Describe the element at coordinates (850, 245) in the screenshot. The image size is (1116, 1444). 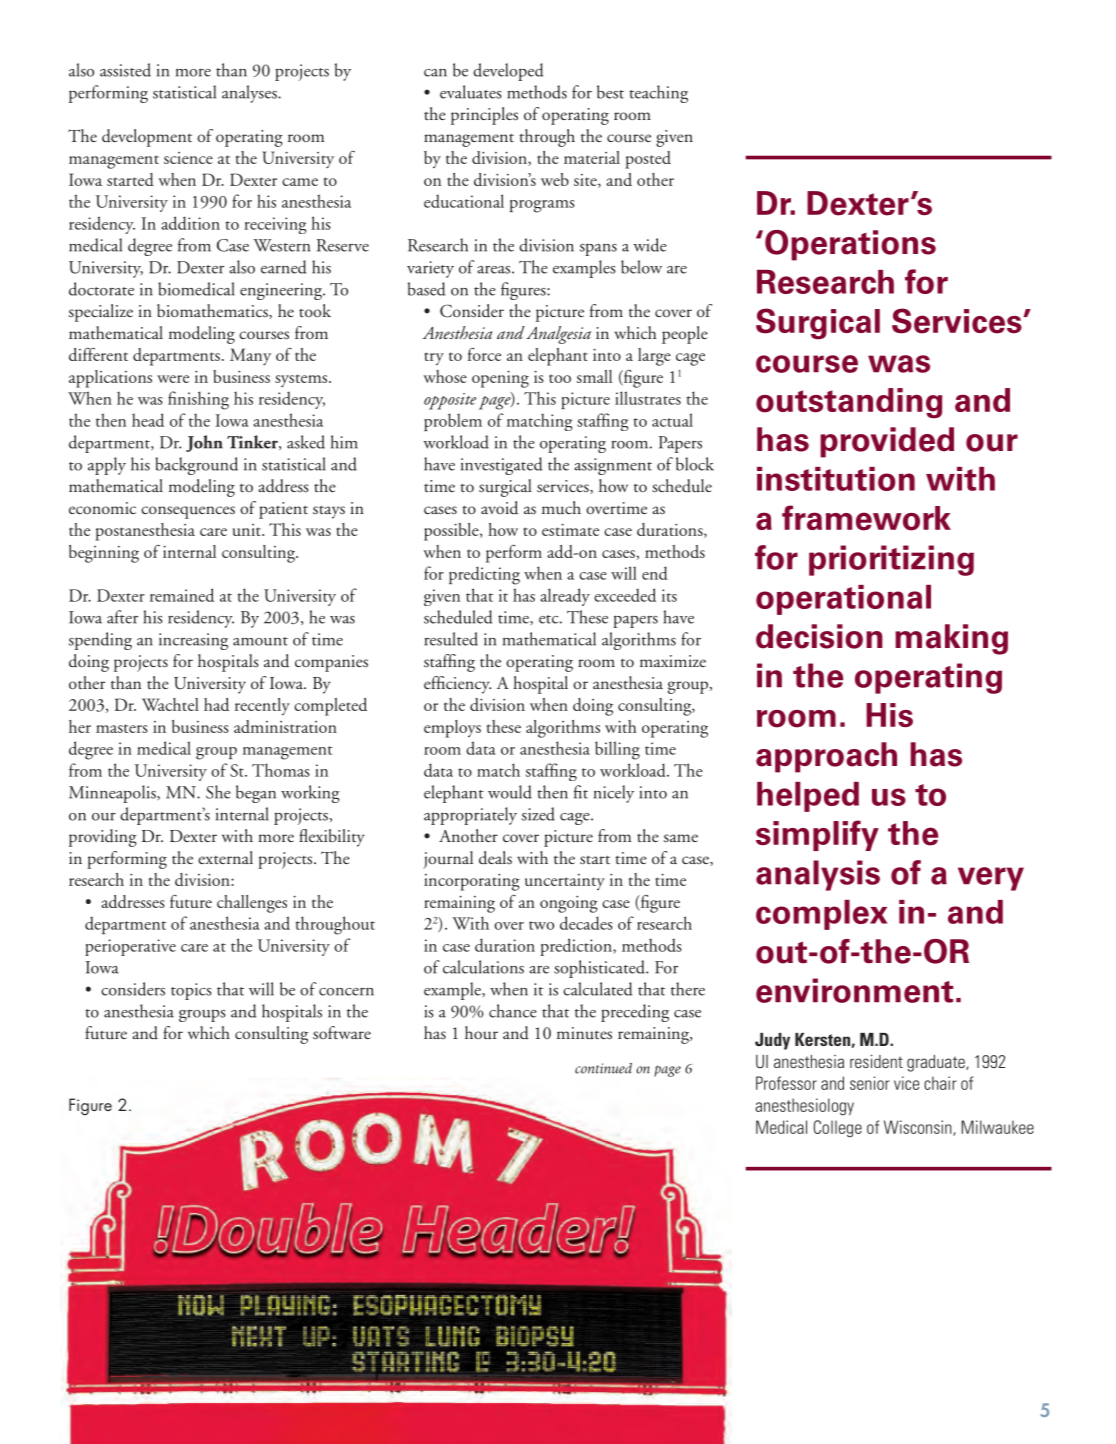
I see `Operations` at that location.
